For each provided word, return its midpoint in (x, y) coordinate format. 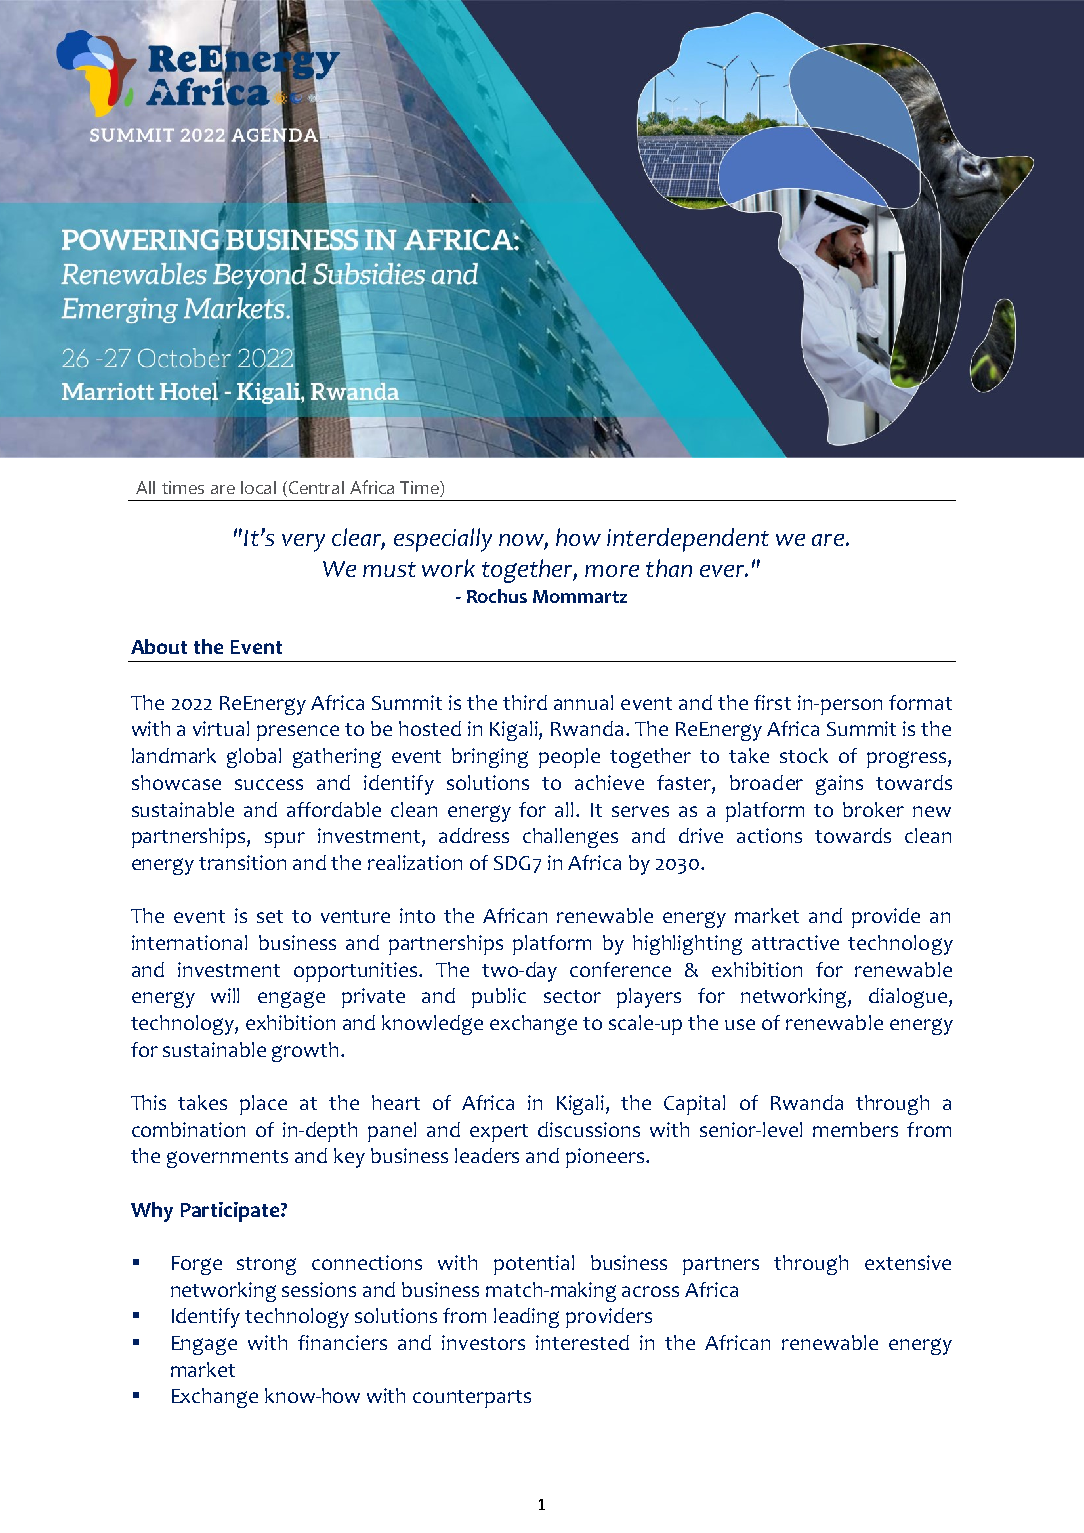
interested (582, 1342)
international (189, 942)
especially (443, 540)
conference (620, 969)
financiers (342, 1342)
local (258, 487)
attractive (795, 942)
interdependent (688, 540)
